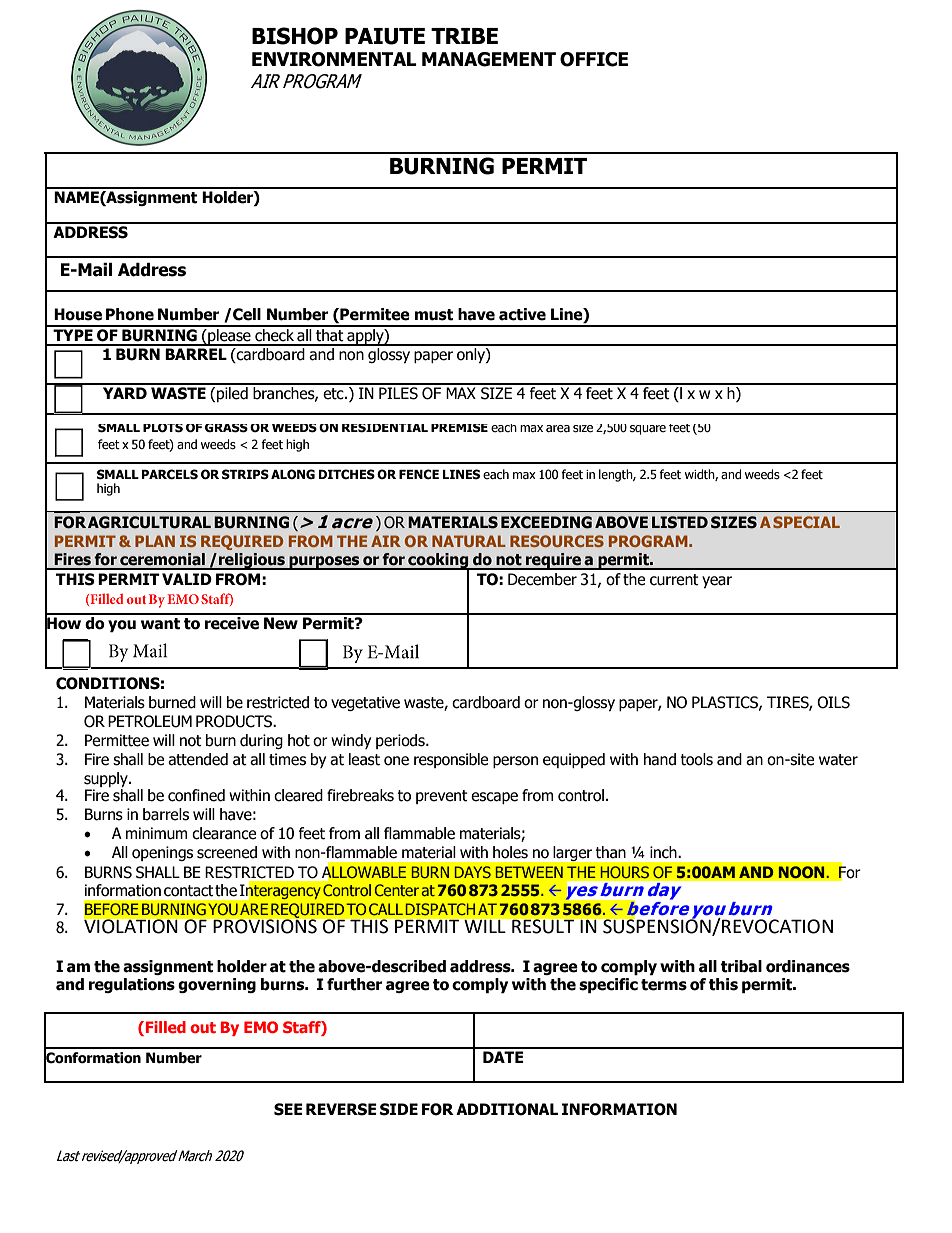  I want to click on year, so click(717, 582).
